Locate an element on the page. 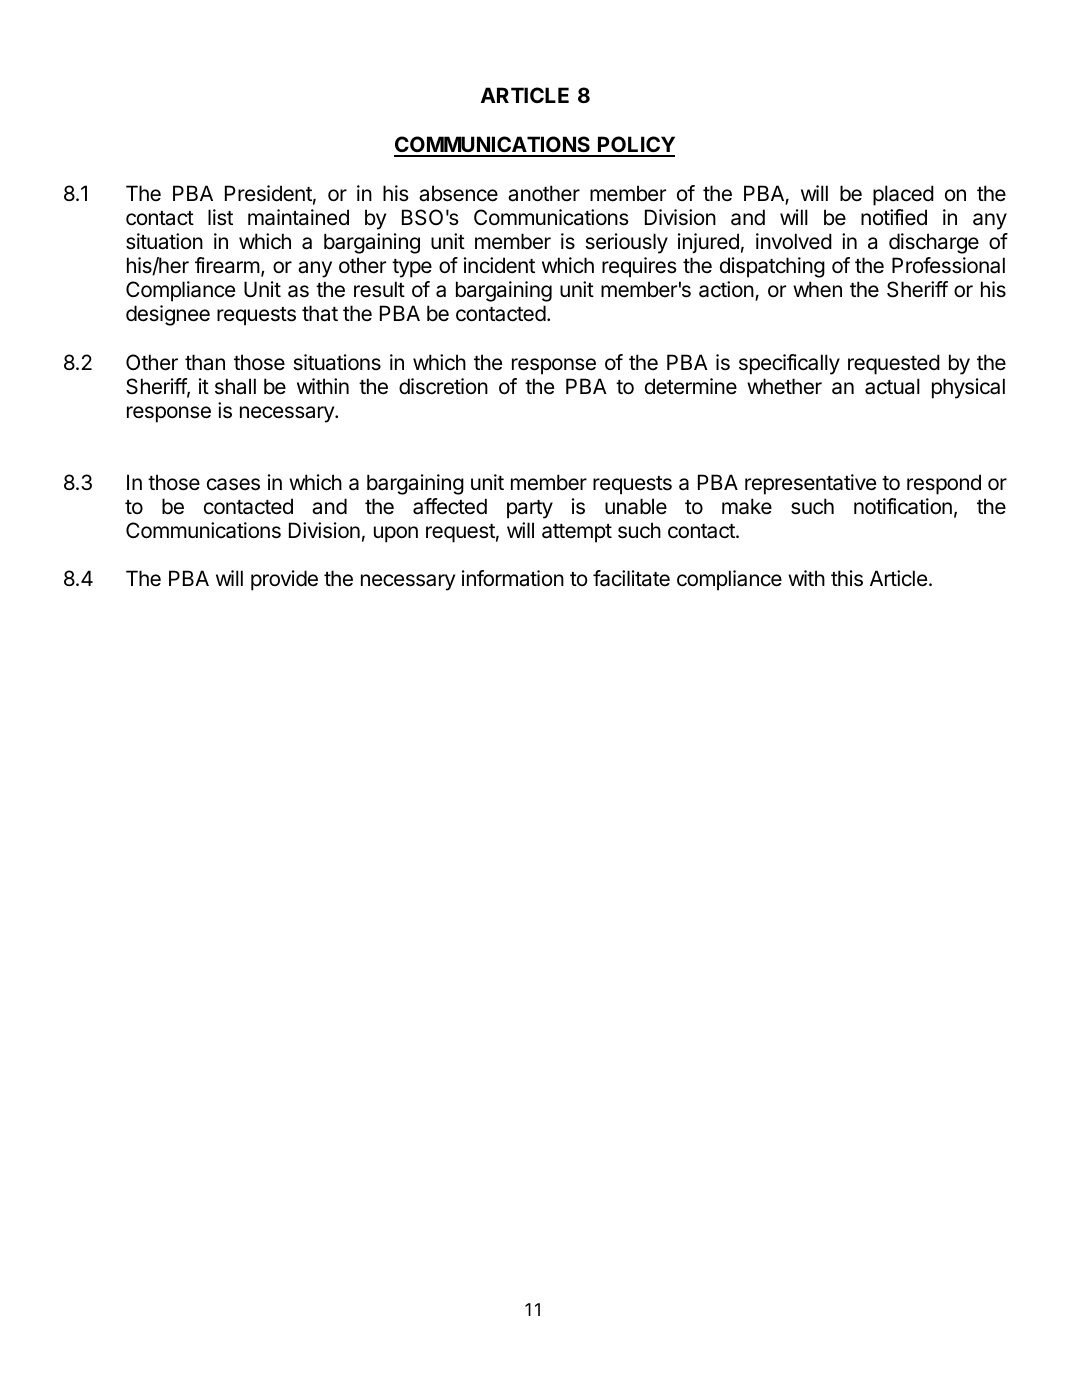 Image resolution: width=1069 pixels, height=1383 pixels. unable is located at coordinates (636, 506).
